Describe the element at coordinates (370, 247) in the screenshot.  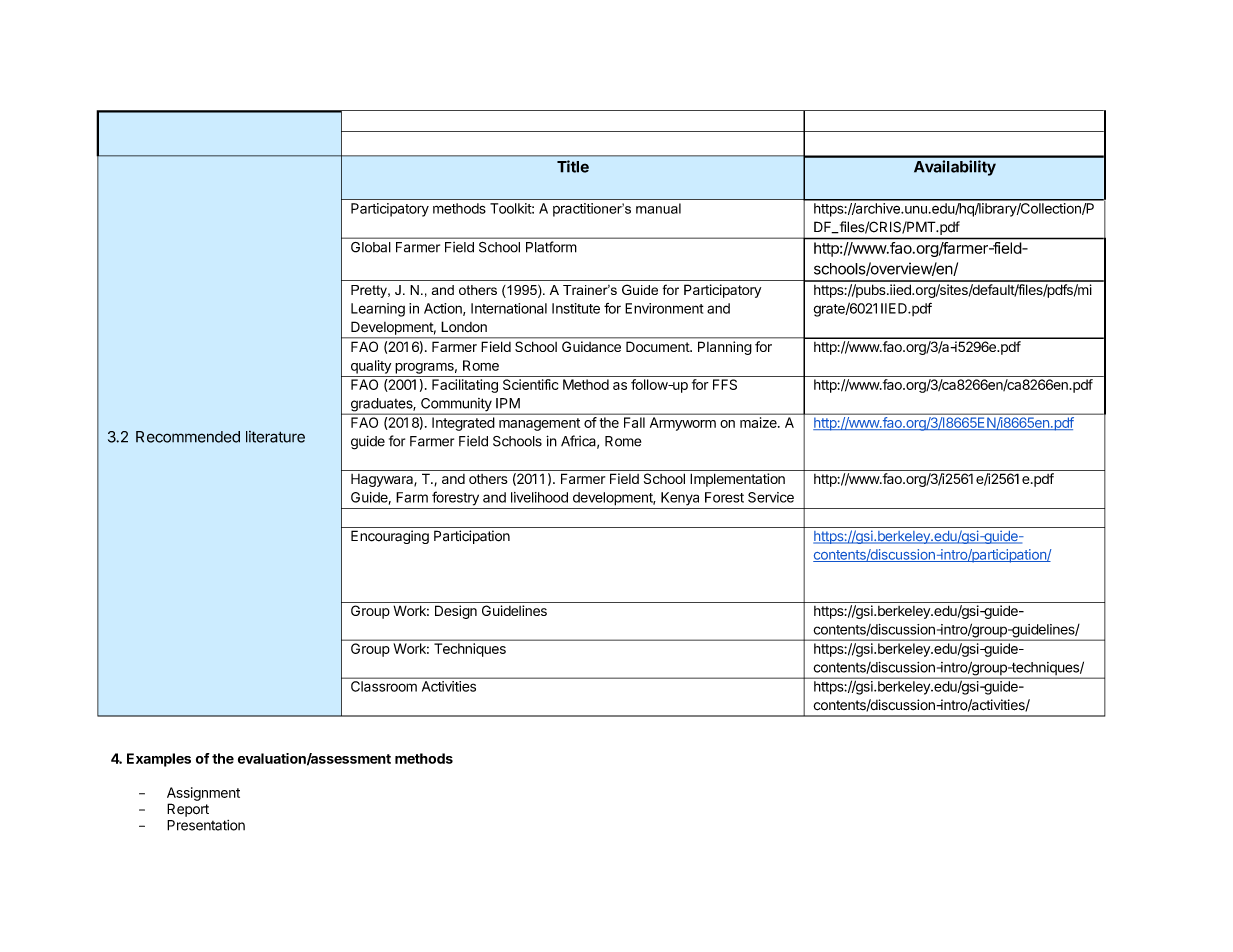
I see `Global` at that location.
